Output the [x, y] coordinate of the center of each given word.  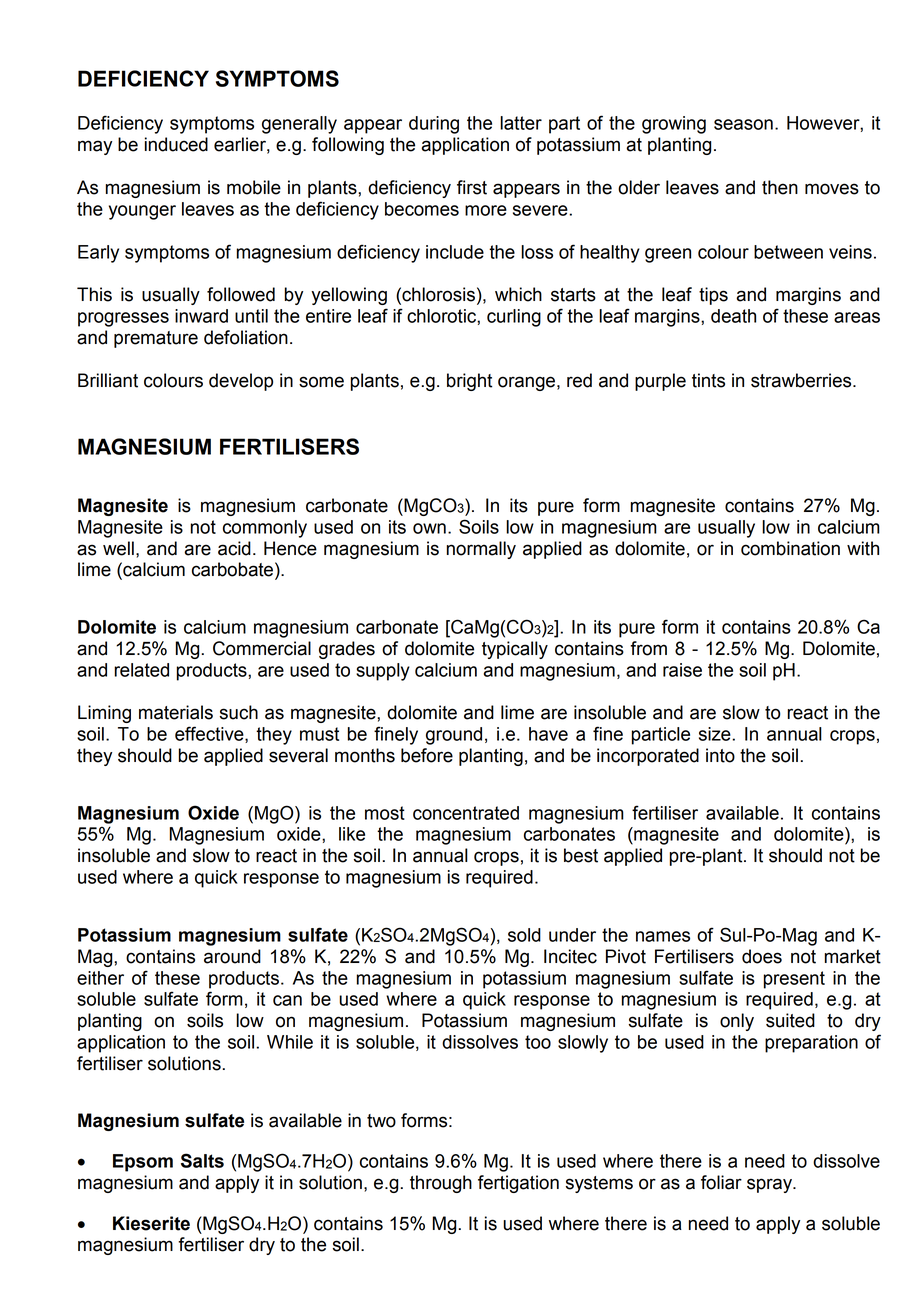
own [429, 528]
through [441, 1184]
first [472, 187]
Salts [202, 1160]
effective [210, 734]
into [720, 755]
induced [176, 144]
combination [790, 548]
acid [234, 548]
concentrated [466, 813]
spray [770, 1185]
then [780, 187]
